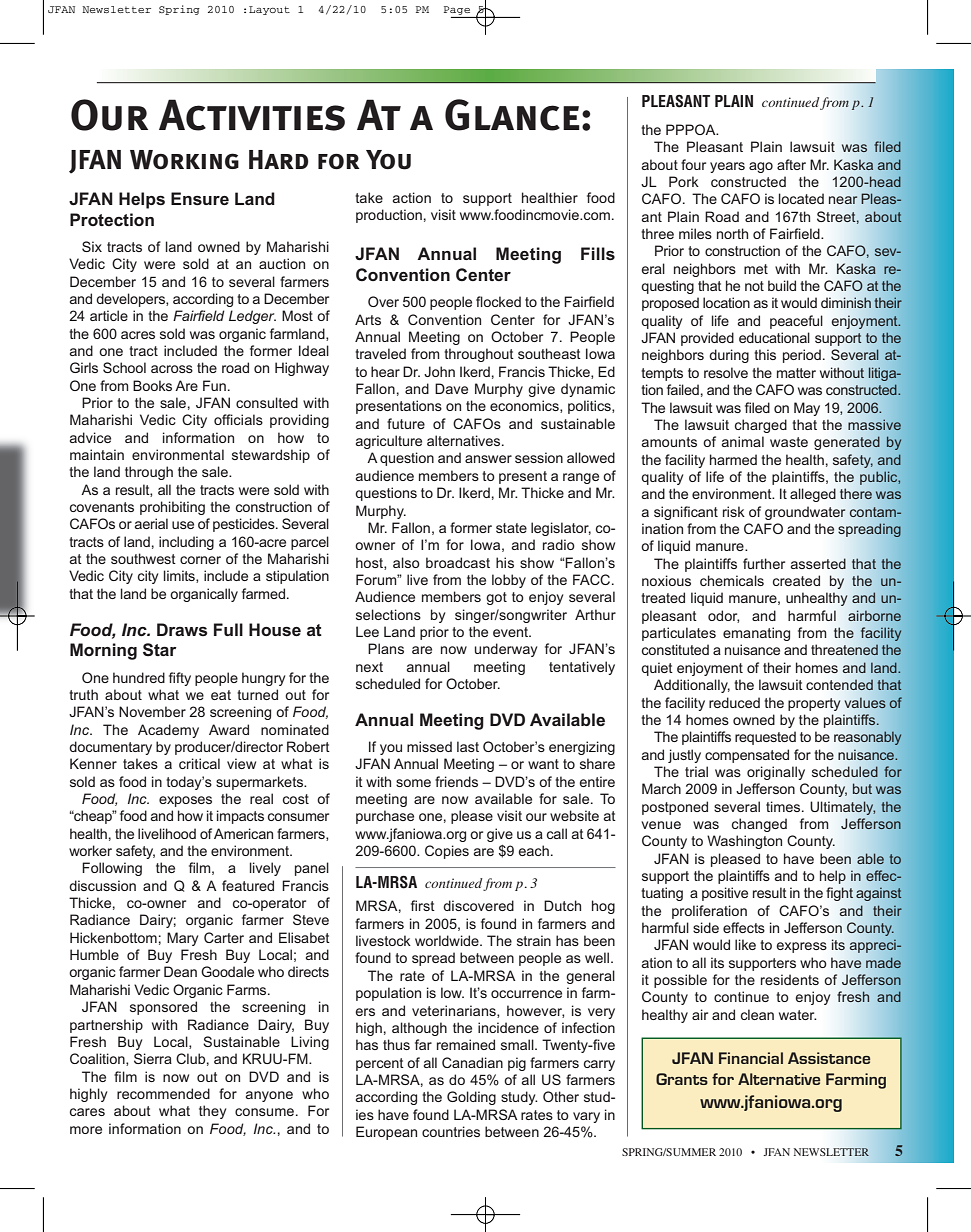  What do you see at coordinates (269, 10) in the screenshot?
I see `Layout` at bounding box center [269, 10].
